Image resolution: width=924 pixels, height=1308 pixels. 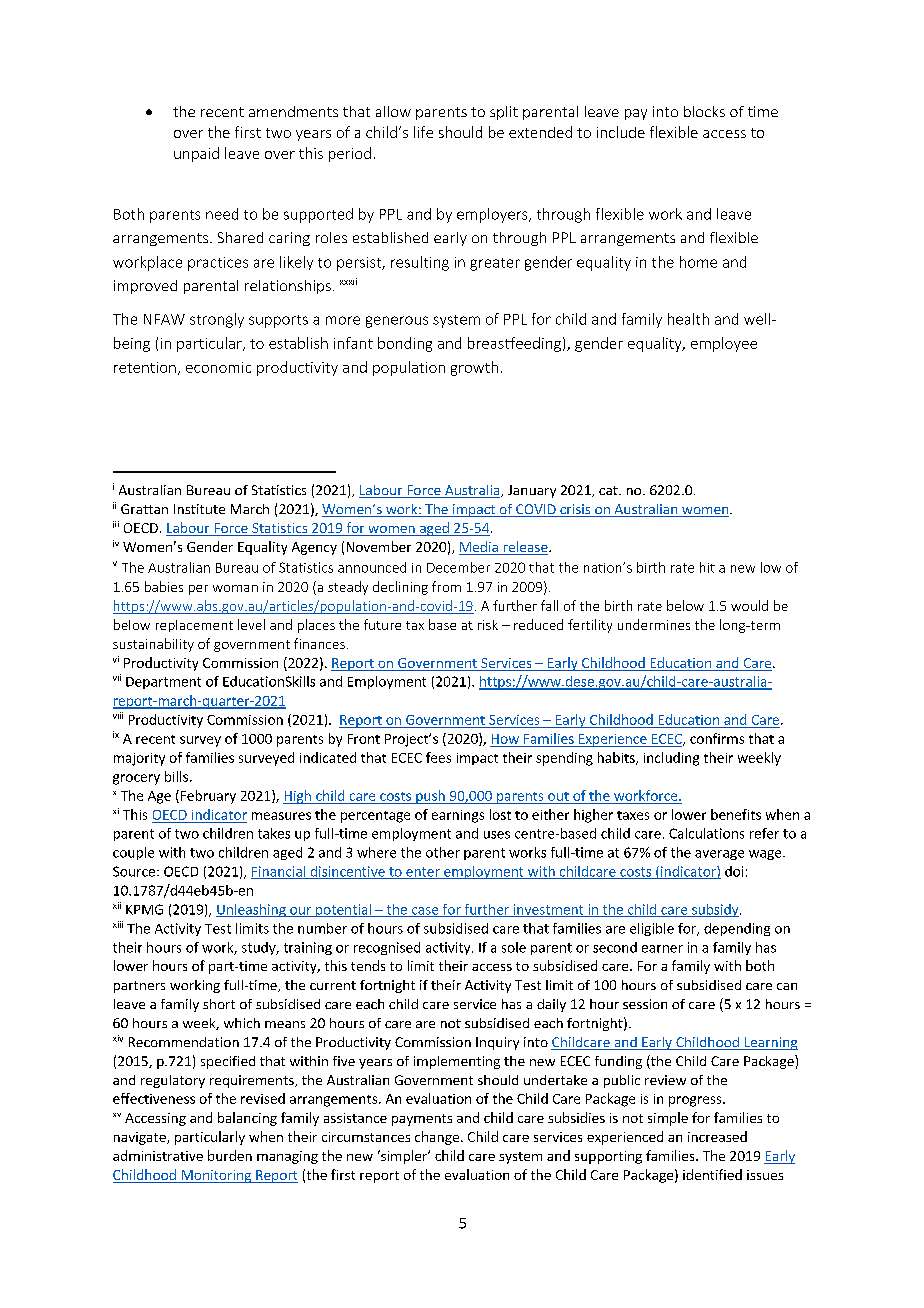 What do you see at coordinates (437, 1138) in the document?
I see `change` at bounding box center [437, 1138].
